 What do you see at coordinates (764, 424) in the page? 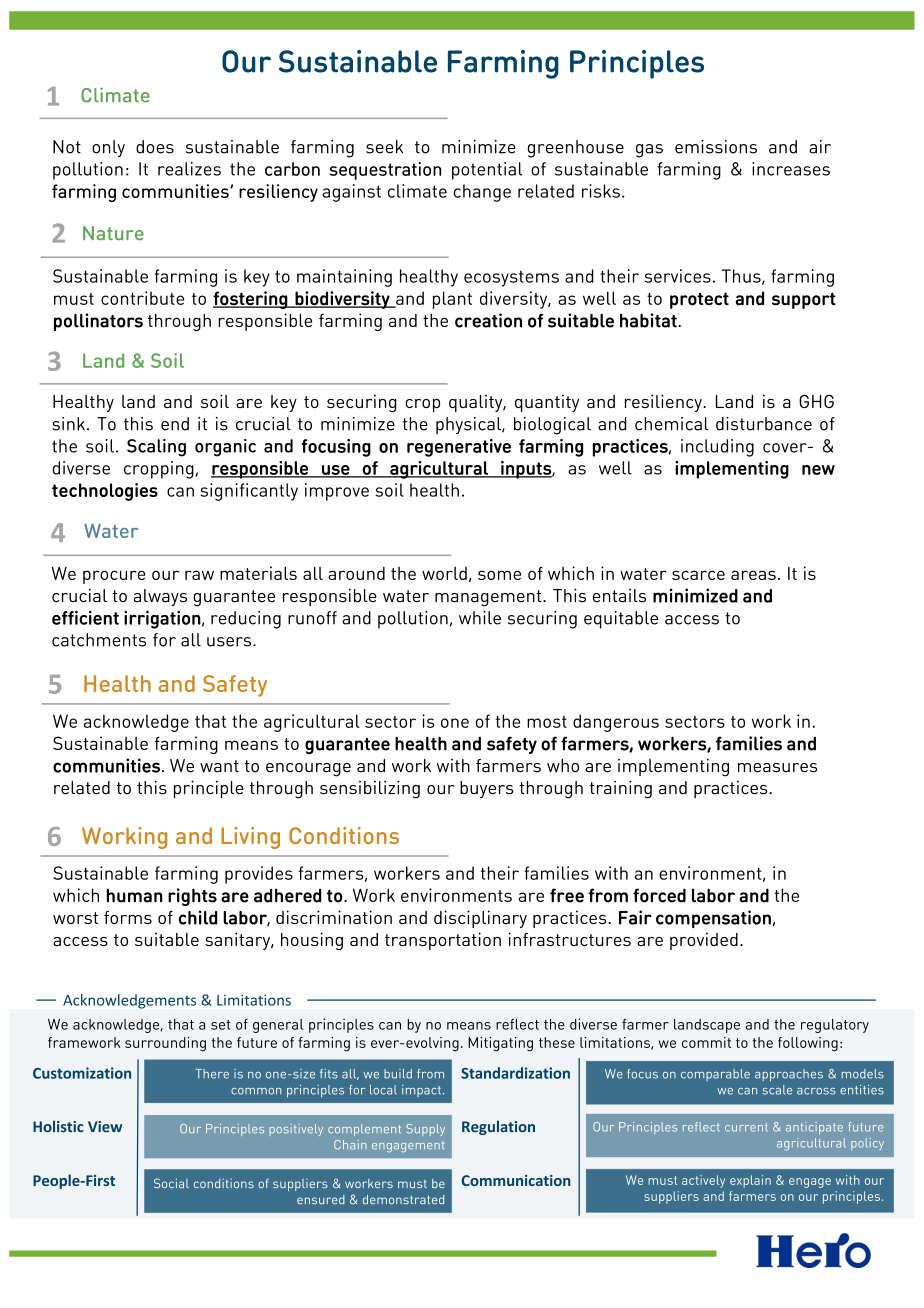
I see `disturbance` at bounding box center [764, 424].
